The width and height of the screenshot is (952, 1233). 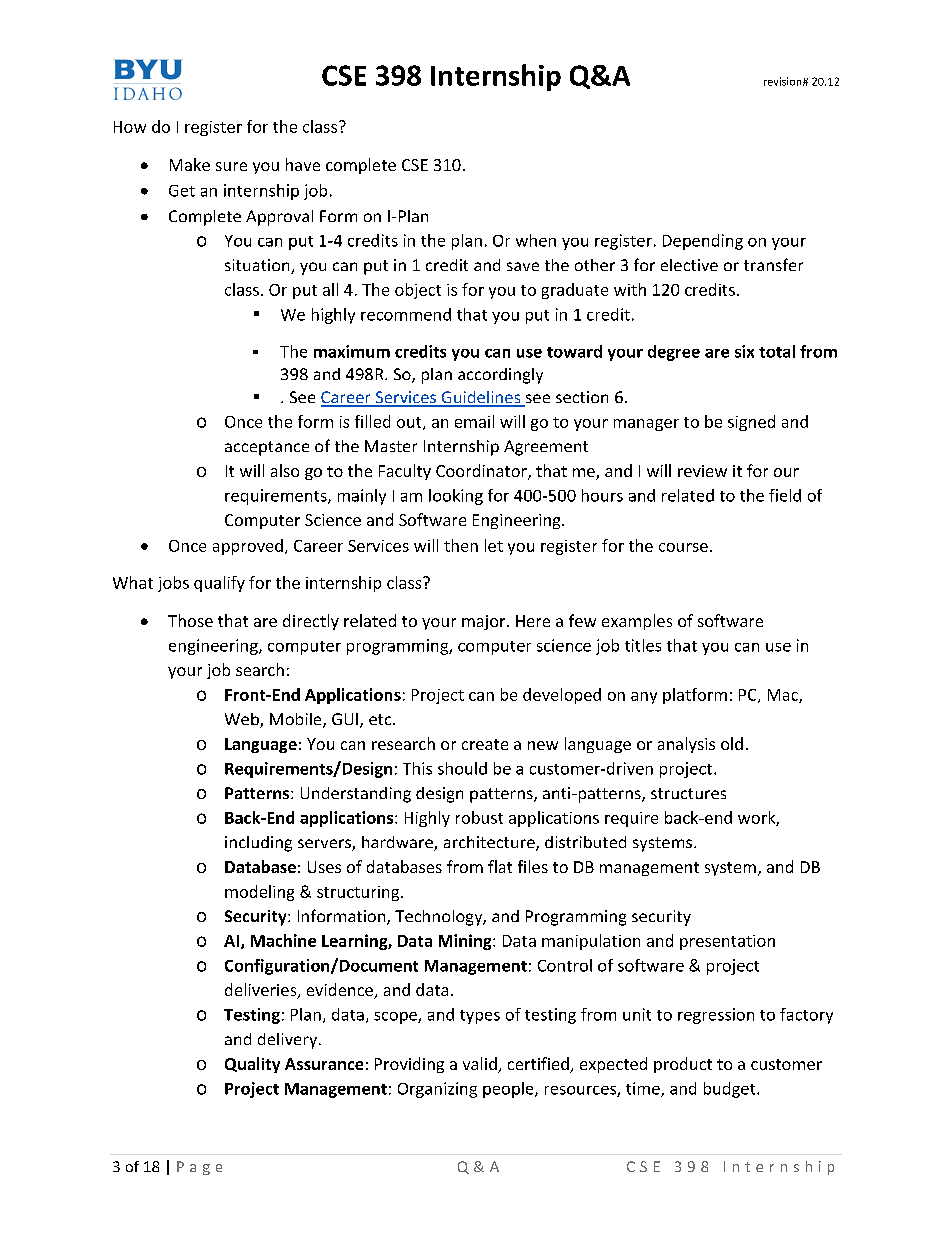 I want to click on Quality, so click(x=252, y=1065).
